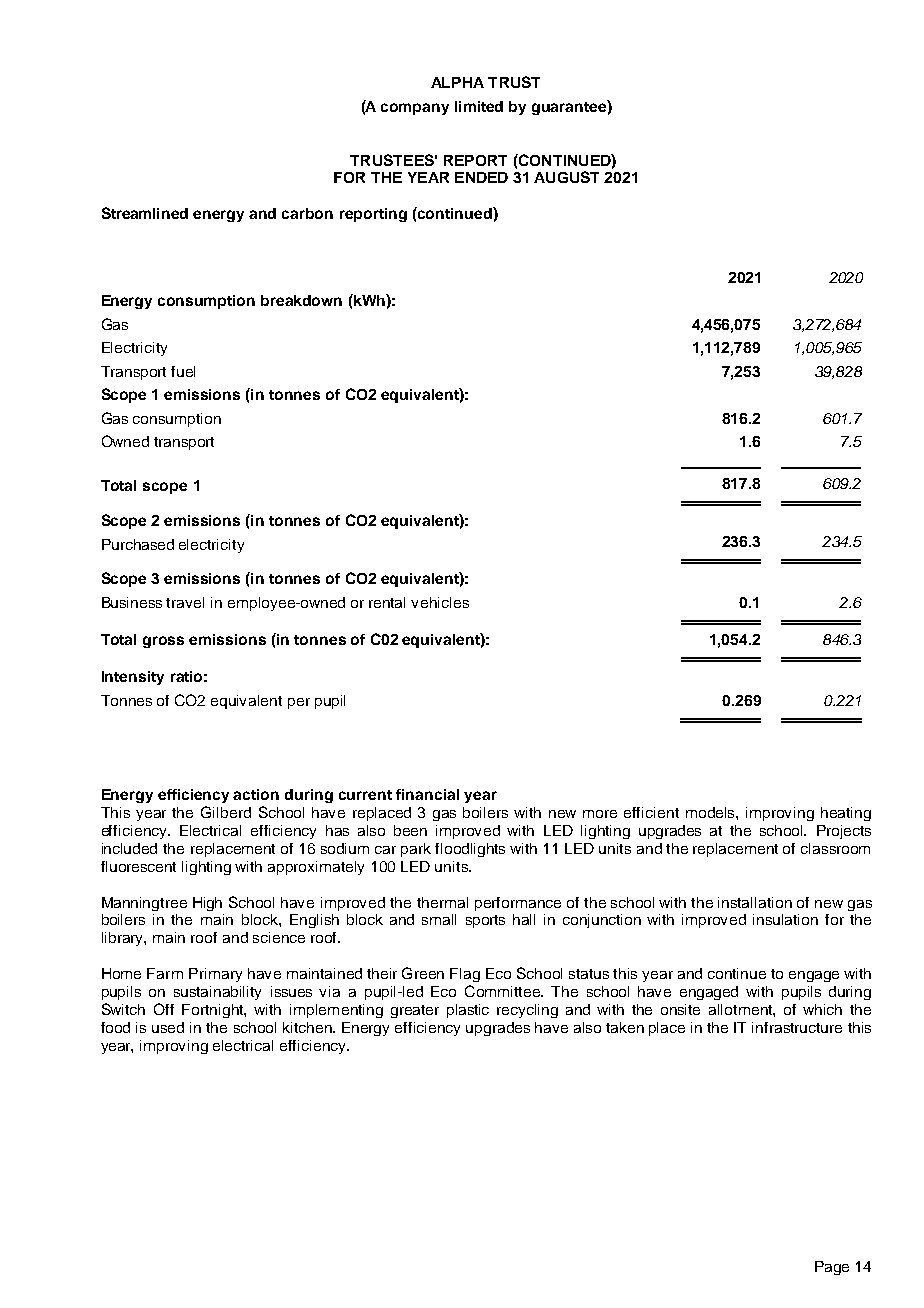 This document has height=1308, width=924. What do you see at coordinates (479, 106) in the document?
I see `limited` at bounding box center [479, 106].
